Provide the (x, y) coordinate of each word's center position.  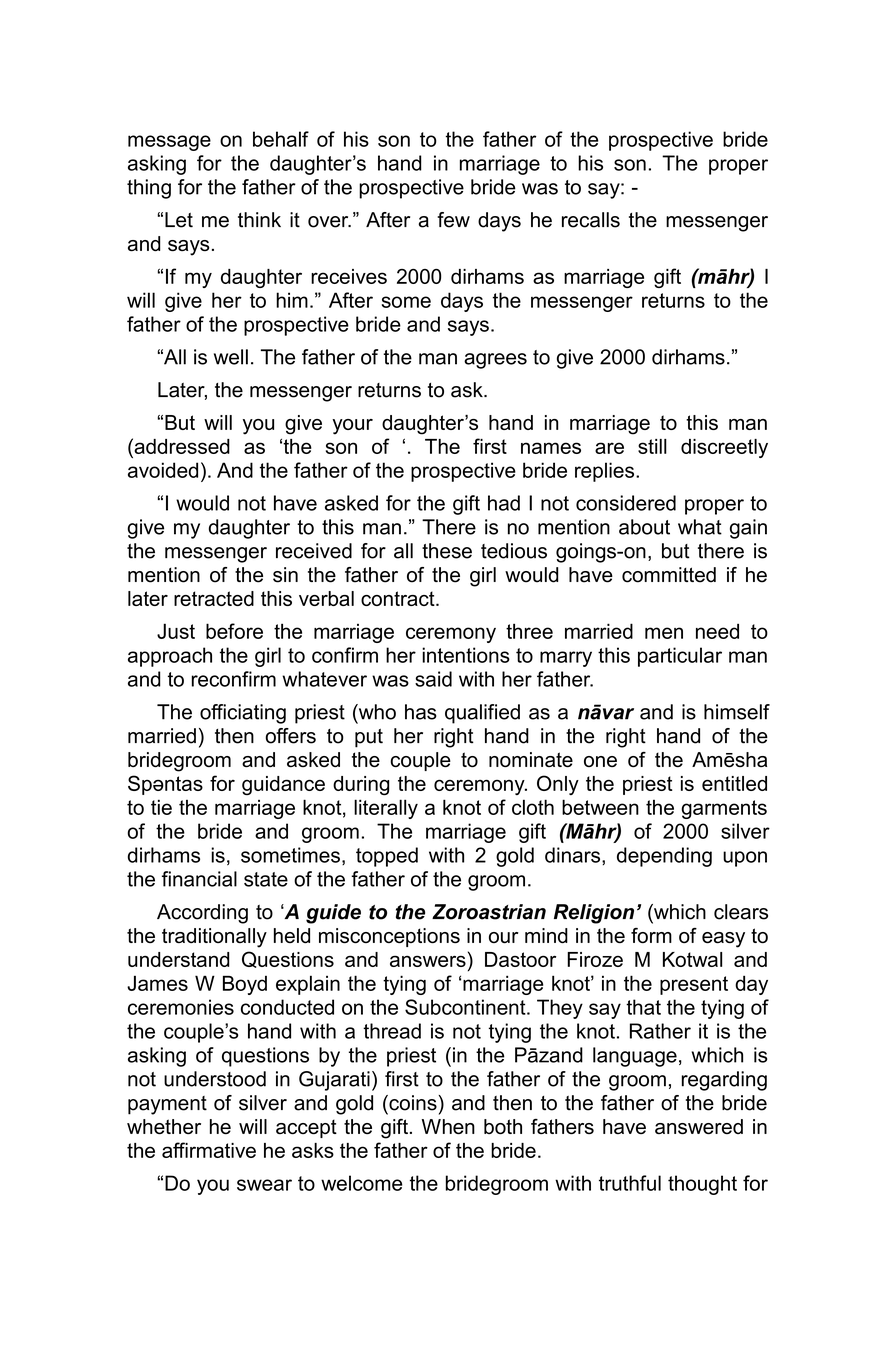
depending (664, 857)
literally (386, 809)
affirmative (209, 1150)
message (169, 143)
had (504, 503)
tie (161, 807)
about (644, 527)
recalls (591, 220)
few (453, 220)
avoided (163, 470)
